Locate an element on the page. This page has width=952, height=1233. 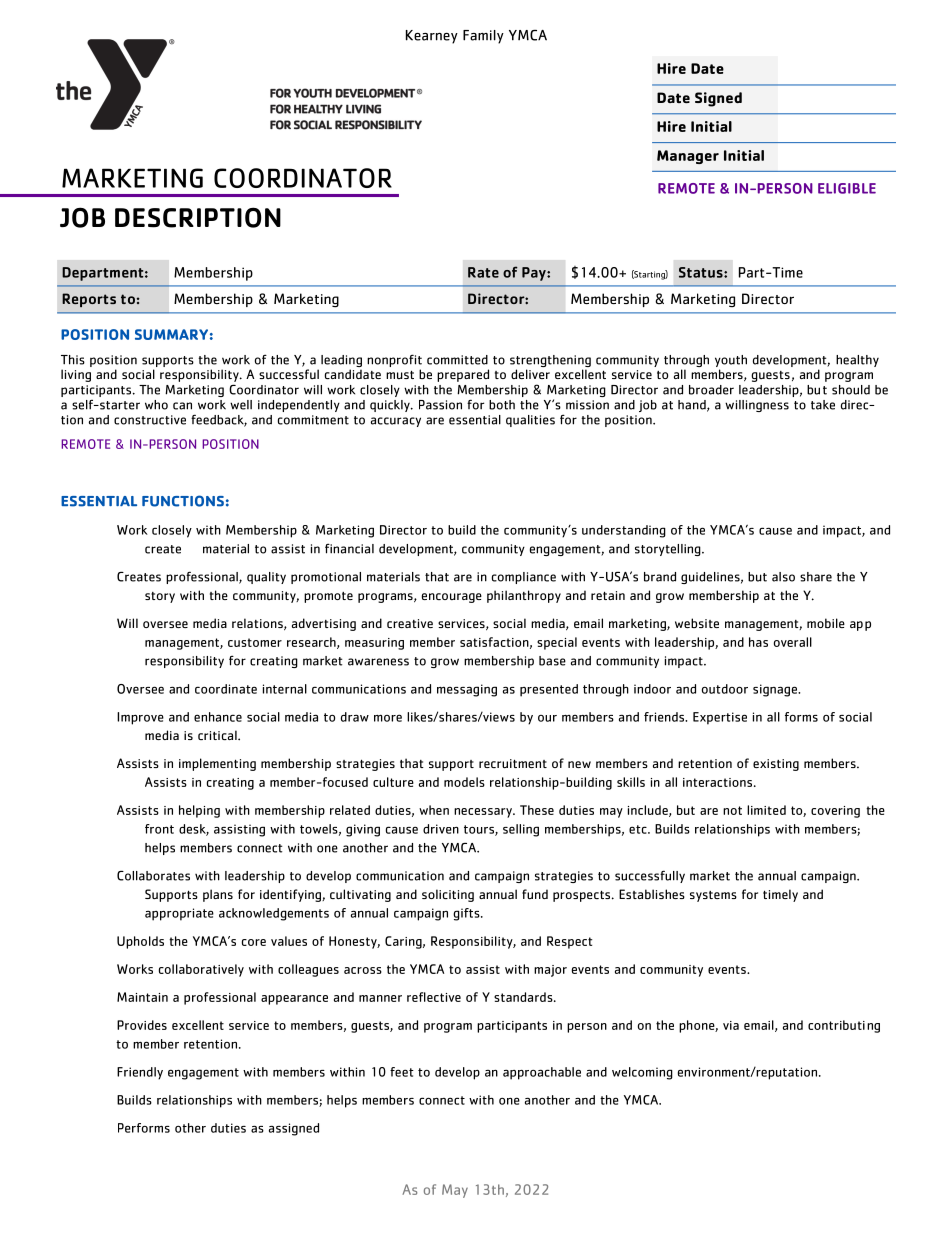
Manager is located at coordinates (688, 157).
